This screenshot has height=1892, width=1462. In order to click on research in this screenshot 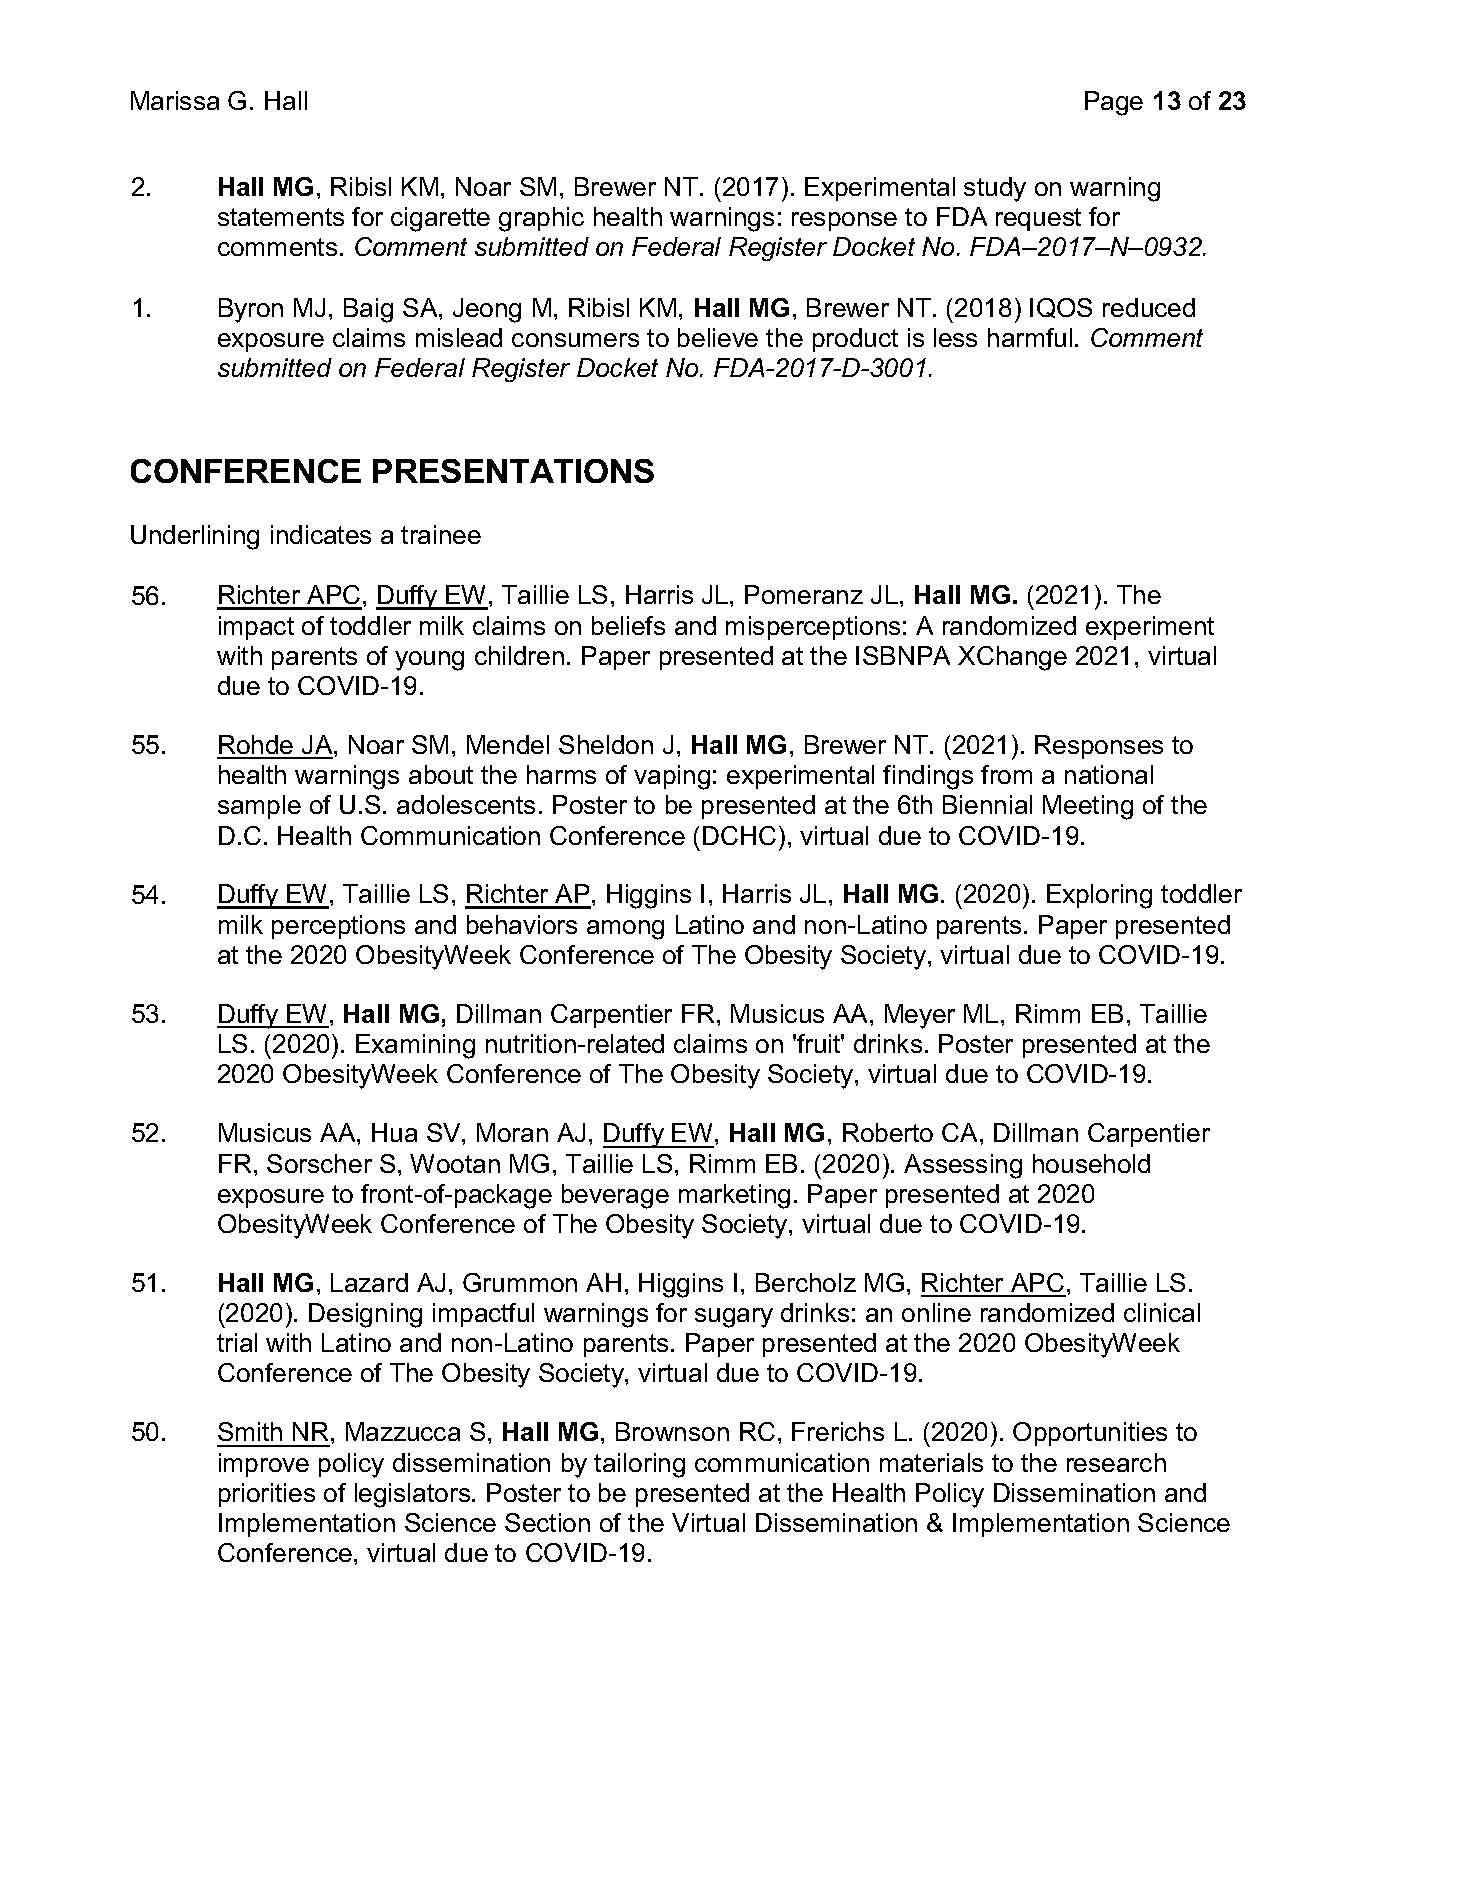, I will do `click(1116, 1462)`.
